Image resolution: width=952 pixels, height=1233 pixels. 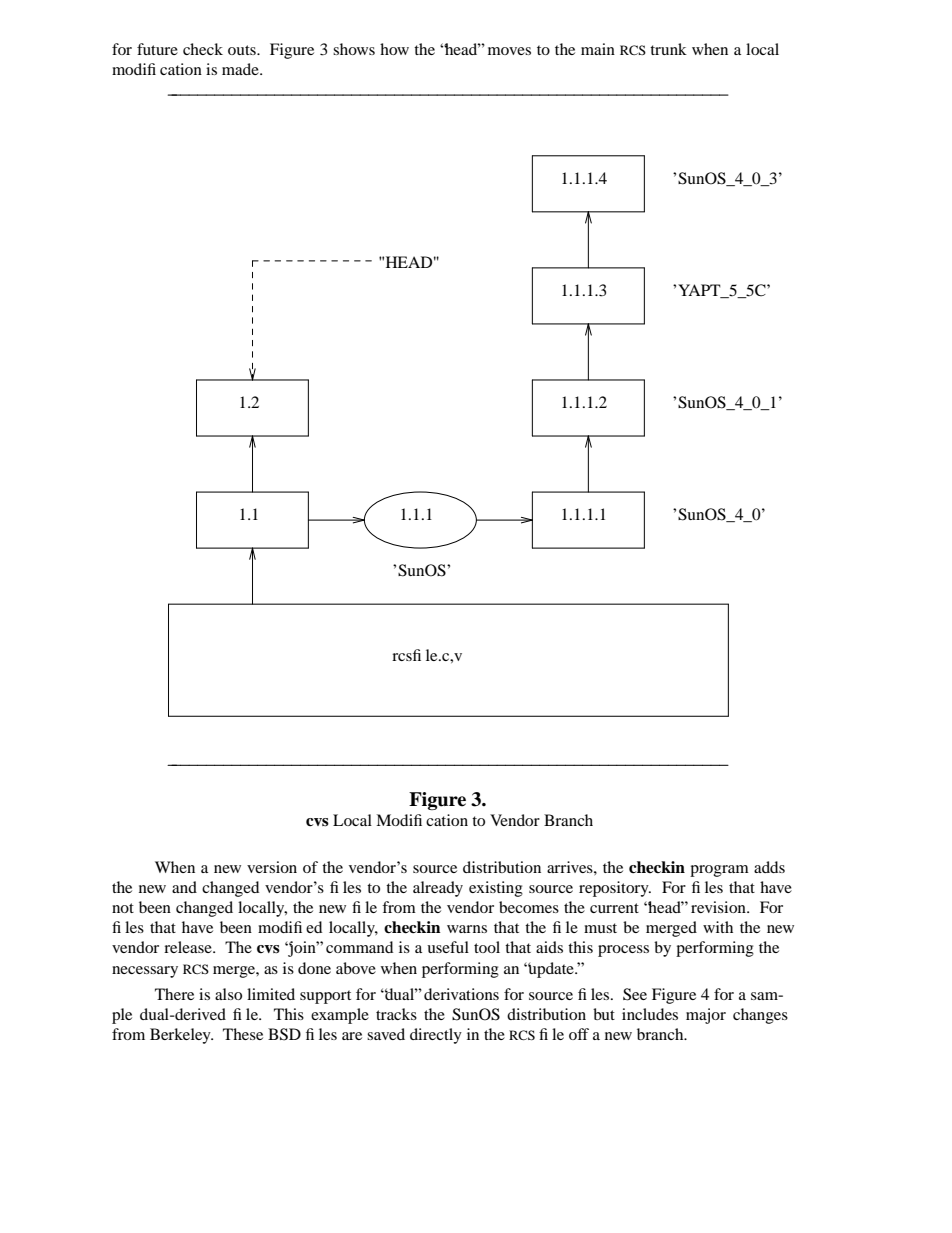 What do you see at coordinates (461, 994) in the screenshot?
I see `derivations` at bounding box center [461, 994].
